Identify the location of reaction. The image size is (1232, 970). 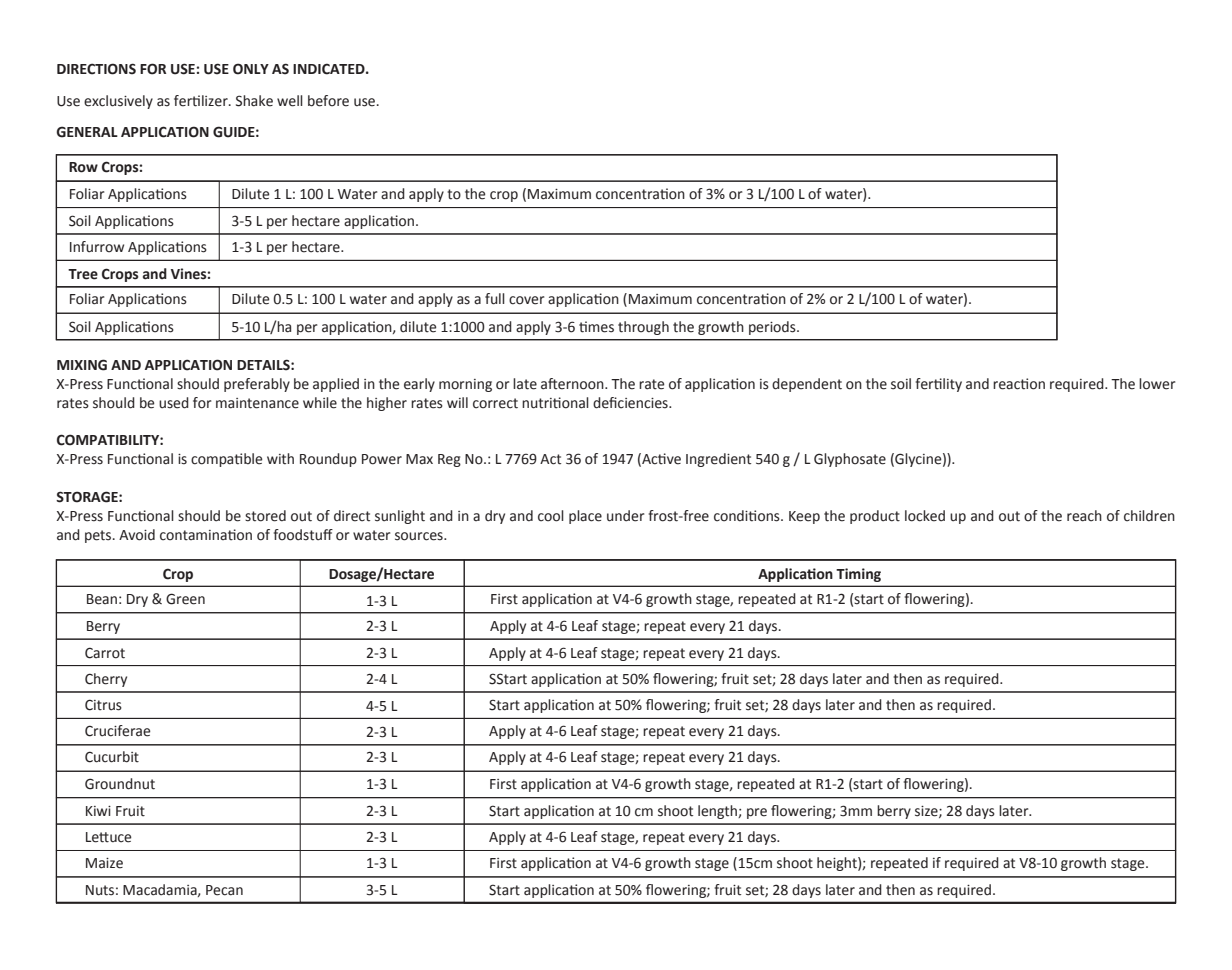
(1019, 384).
